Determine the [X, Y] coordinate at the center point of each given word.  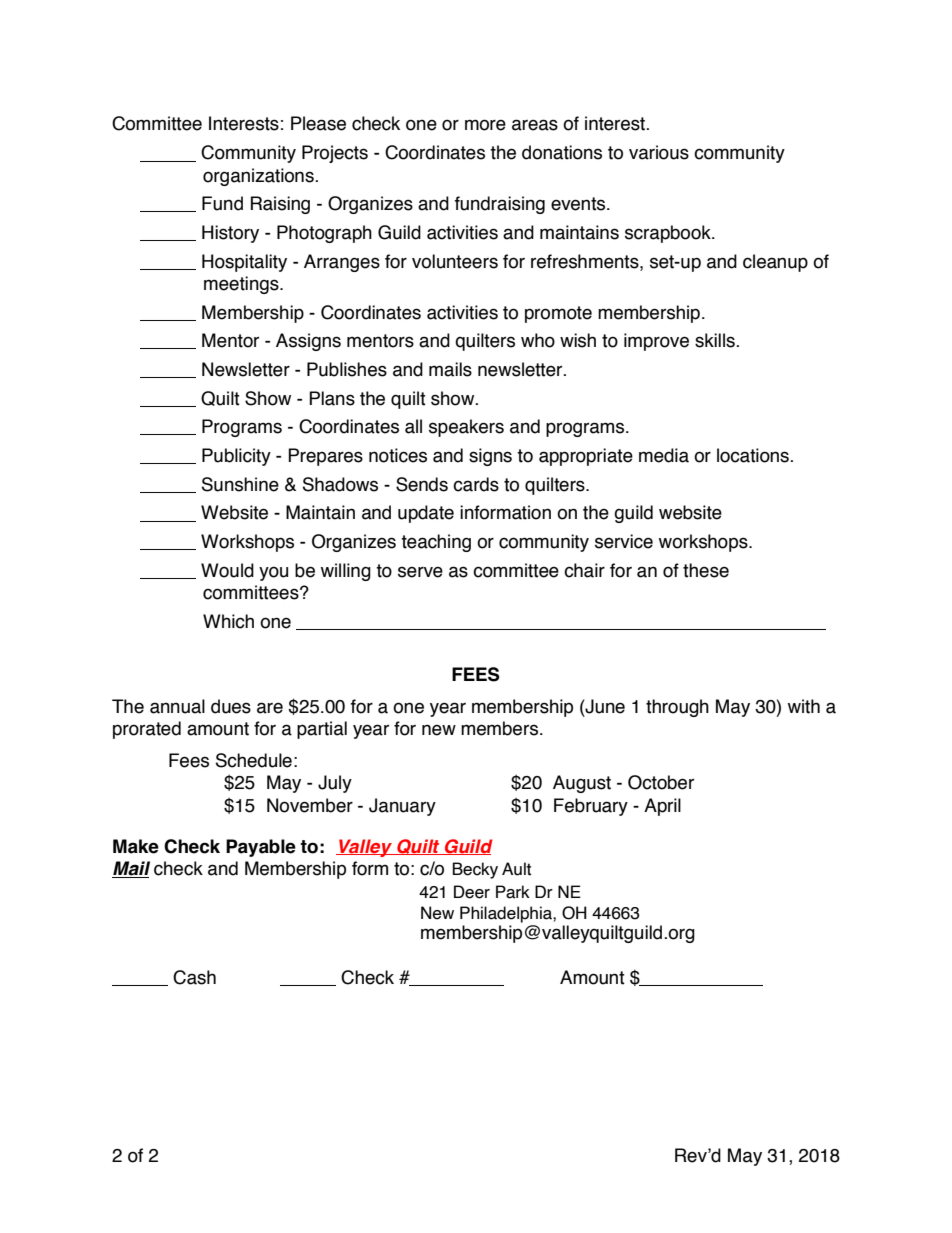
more [485, 125]
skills [716, 340]
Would [227, 570]
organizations [259, 177]
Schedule [254, 760]
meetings [242, 285]
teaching [436, 543]
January [402, 807]
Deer [472, 892]
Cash [194, 977]
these [706, 570]
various [659, 152]
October [661, 782]
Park [513, 892]
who [538, 340]
